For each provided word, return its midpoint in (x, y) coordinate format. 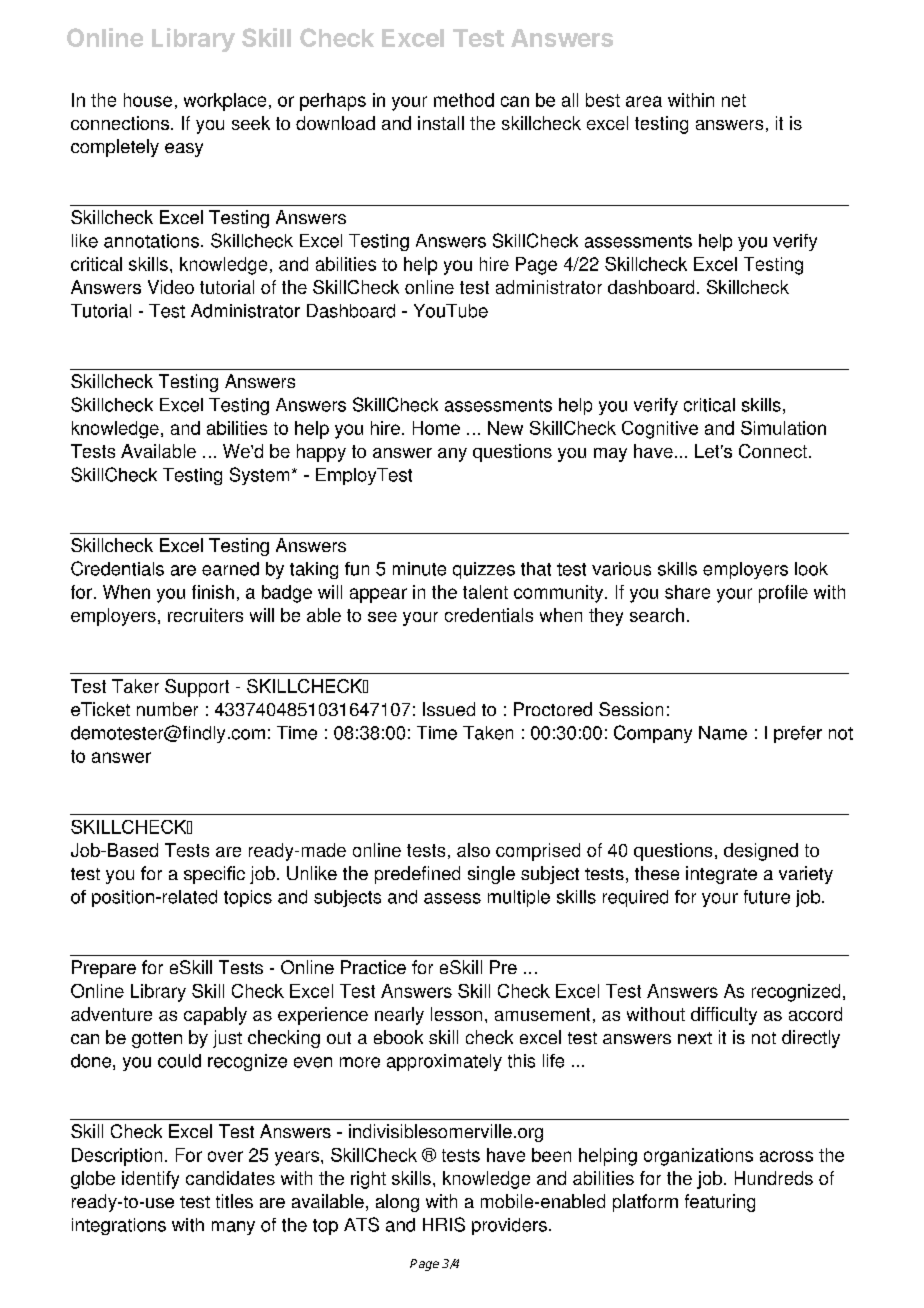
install (441, 123)
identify (150, 1180)
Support (197, 688)
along (397, 1203)
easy (184, 150)
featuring (720, 1203)
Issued (449, 709)
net (734, 100)
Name (723, 733)
